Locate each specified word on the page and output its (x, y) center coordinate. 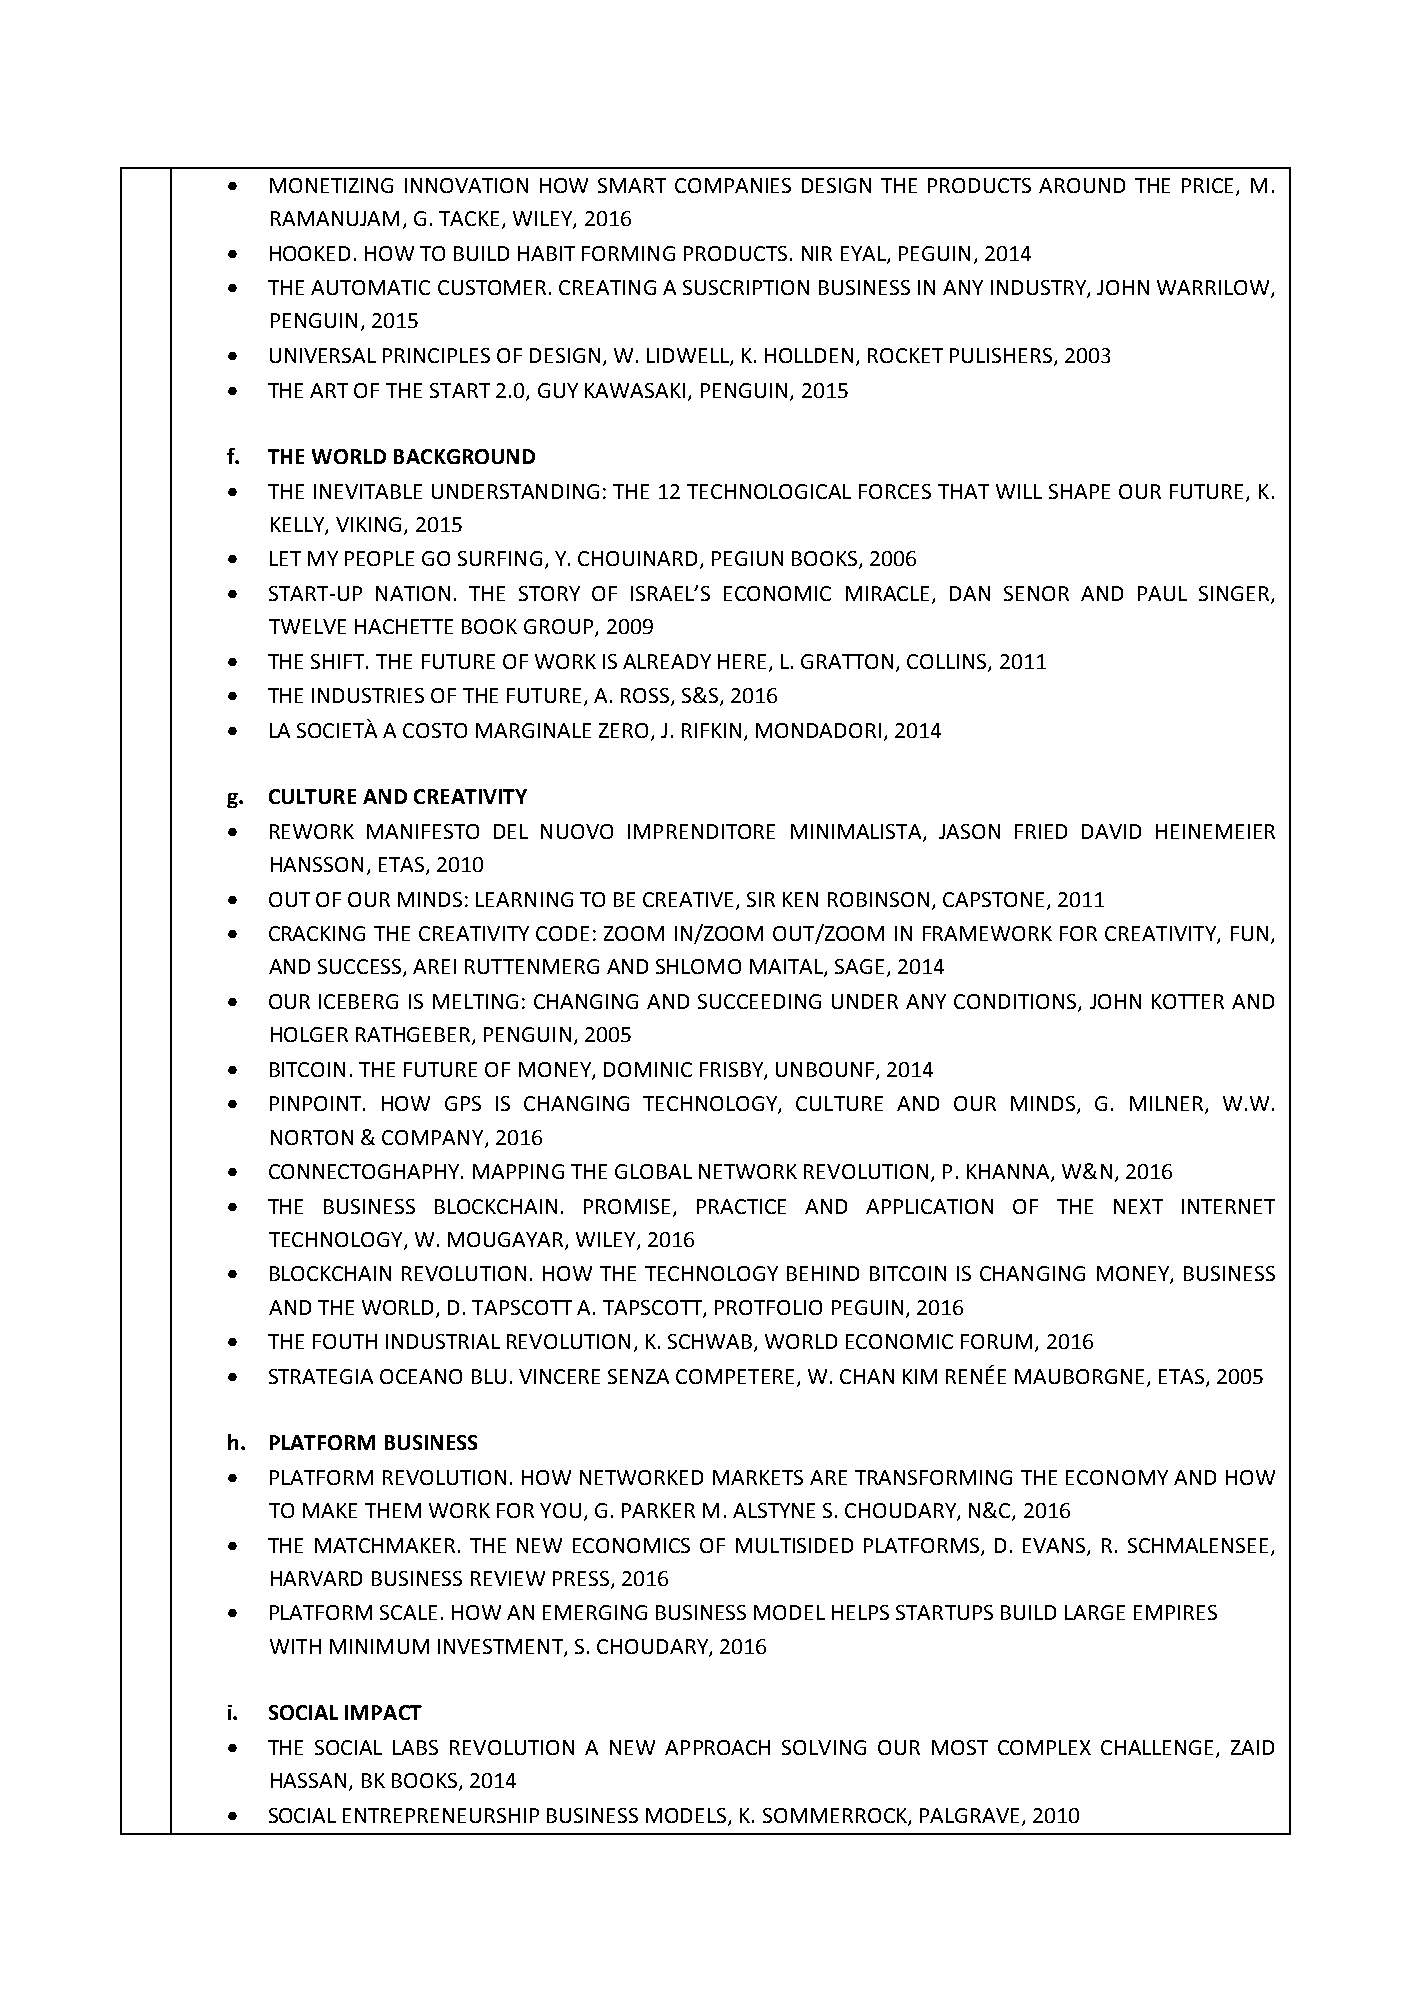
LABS (415, 1747)
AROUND (1082, 185)
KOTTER (1188, 1001)
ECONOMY (1117, 1477)
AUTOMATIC (370, 287)
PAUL (1162, 593)
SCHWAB (711, 1343)
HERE (742, 661)
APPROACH (717, 1747)
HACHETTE (404, 626)
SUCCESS (361, 968)
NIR (817, 253)
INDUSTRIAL (443, 1341)
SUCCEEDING (759, 1001)
